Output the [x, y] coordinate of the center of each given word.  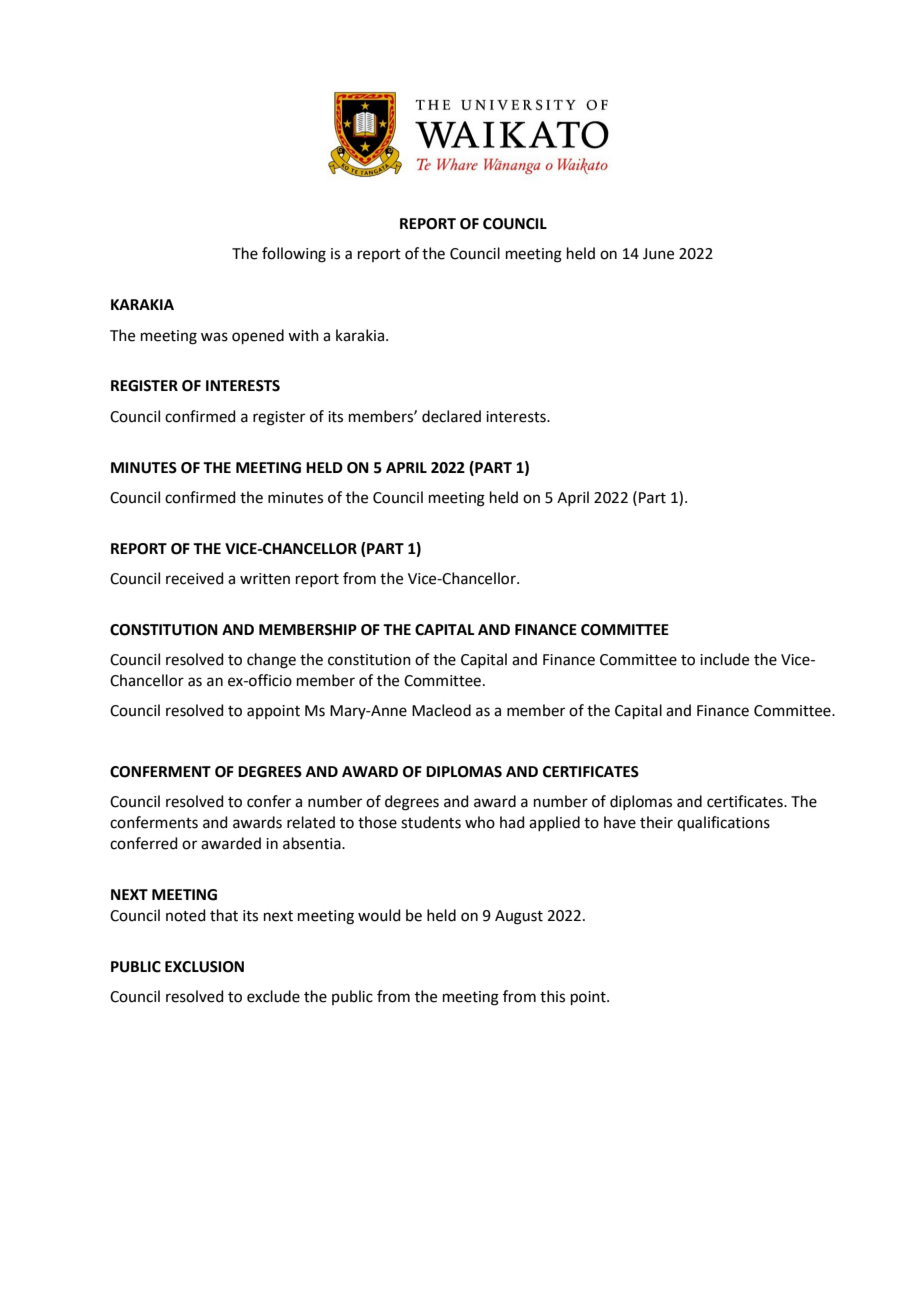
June [658, 254]
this [552, 996]
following [294, 255]
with [303, 335]
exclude [273, 996]
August [519, 917]
